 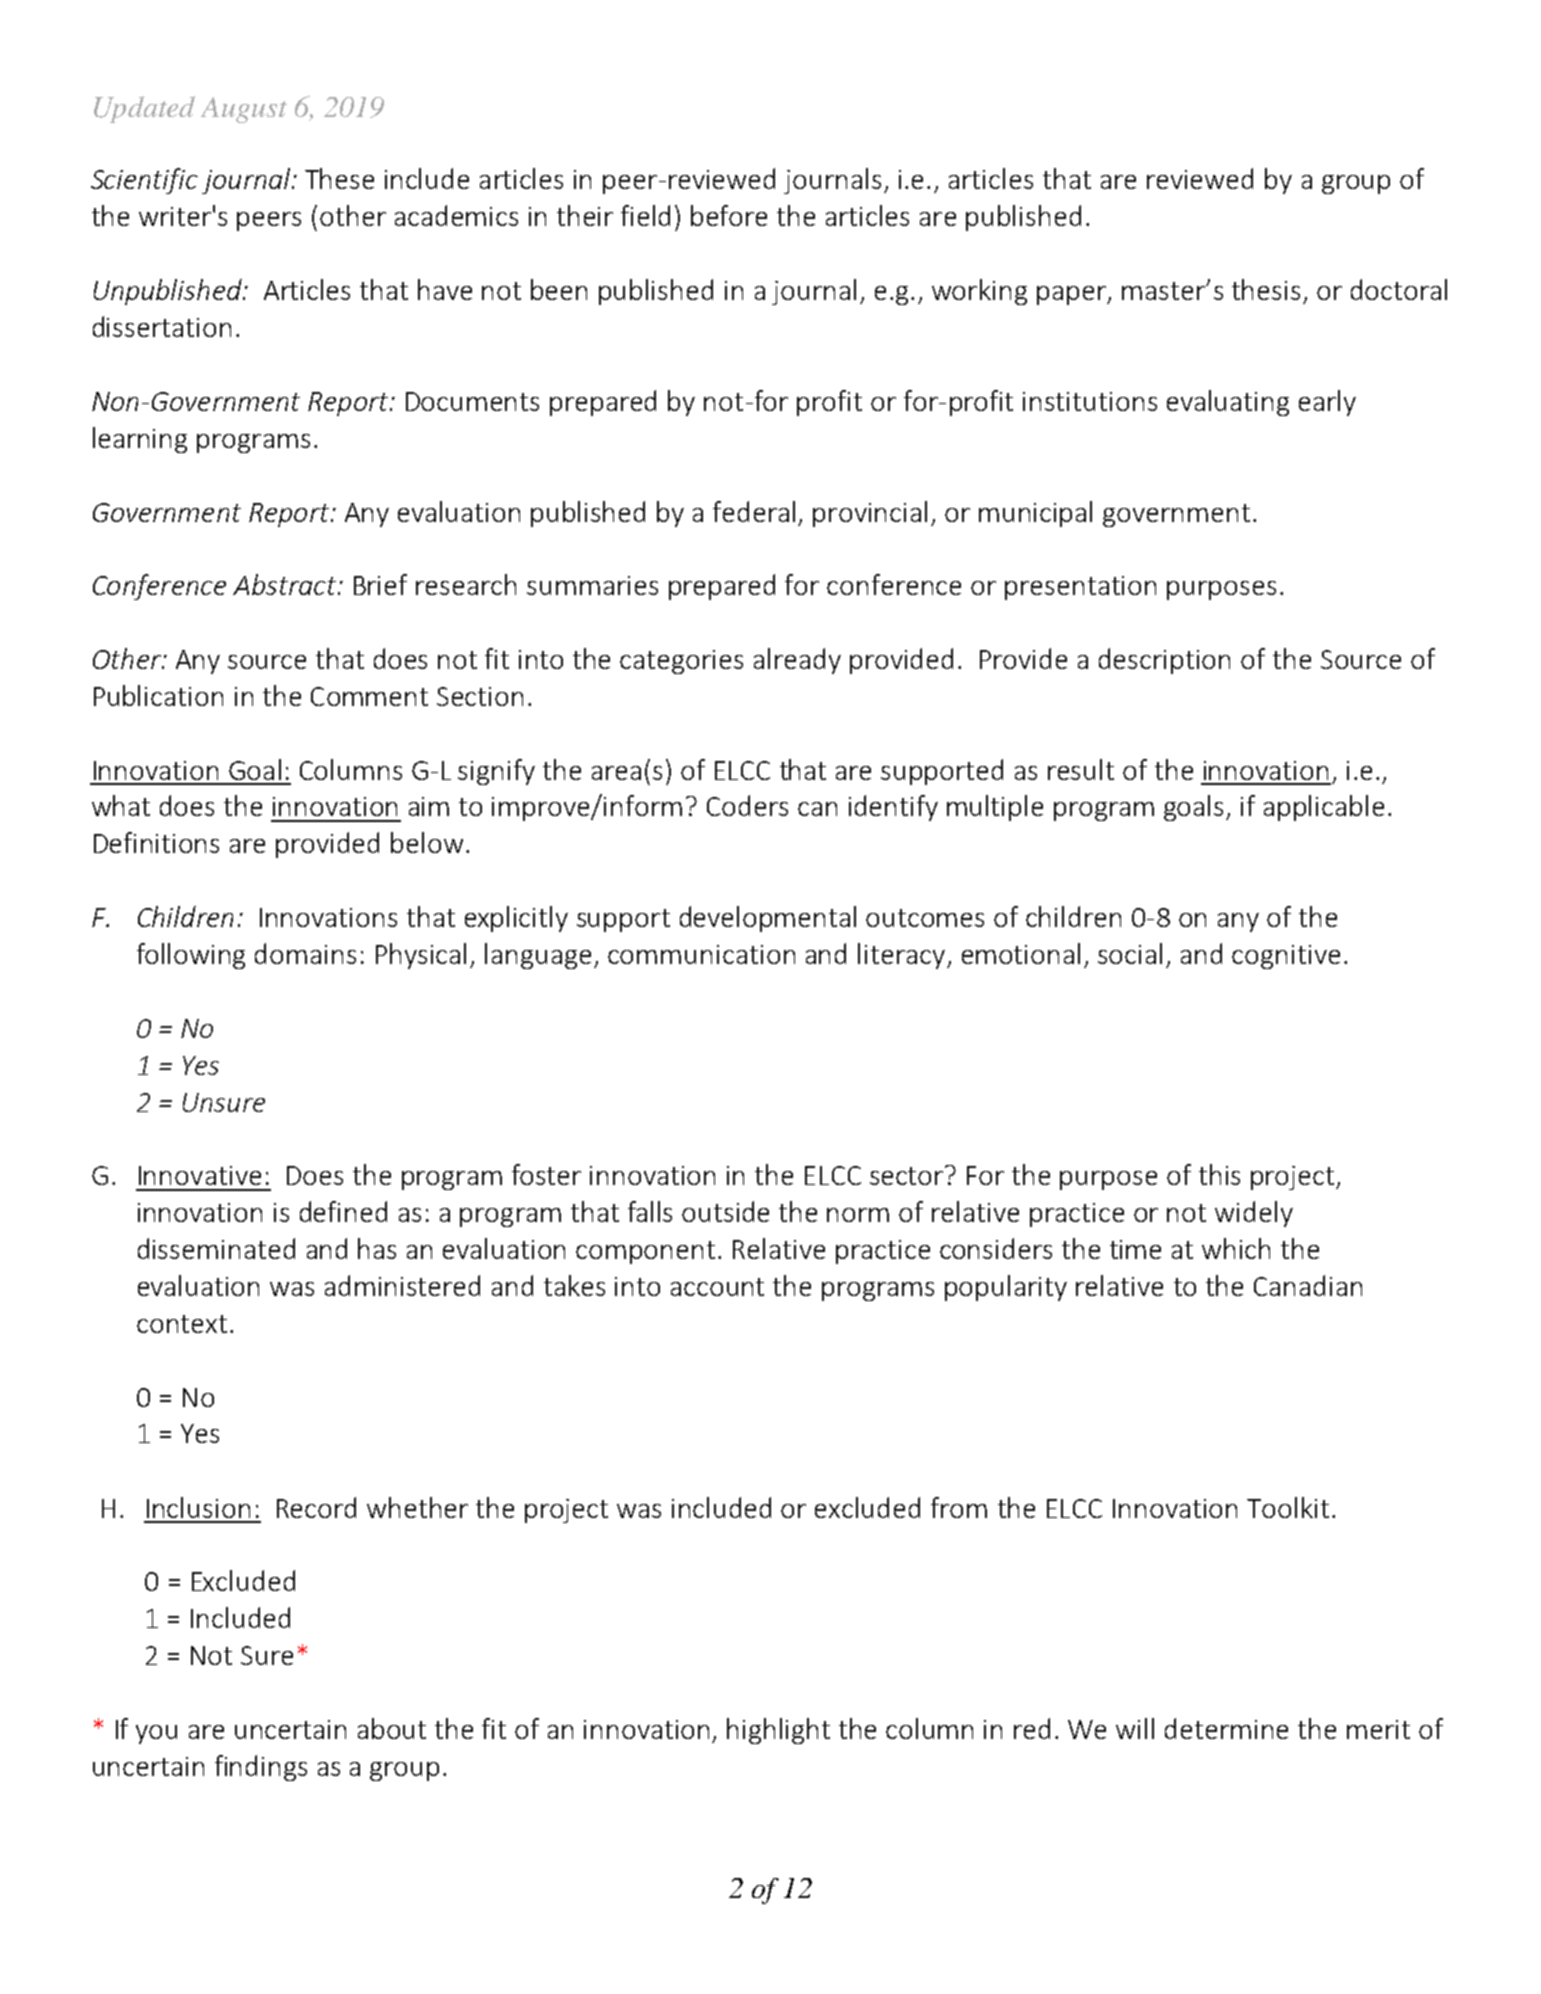 I want to click on findings, so click(x=261, y=1768).
